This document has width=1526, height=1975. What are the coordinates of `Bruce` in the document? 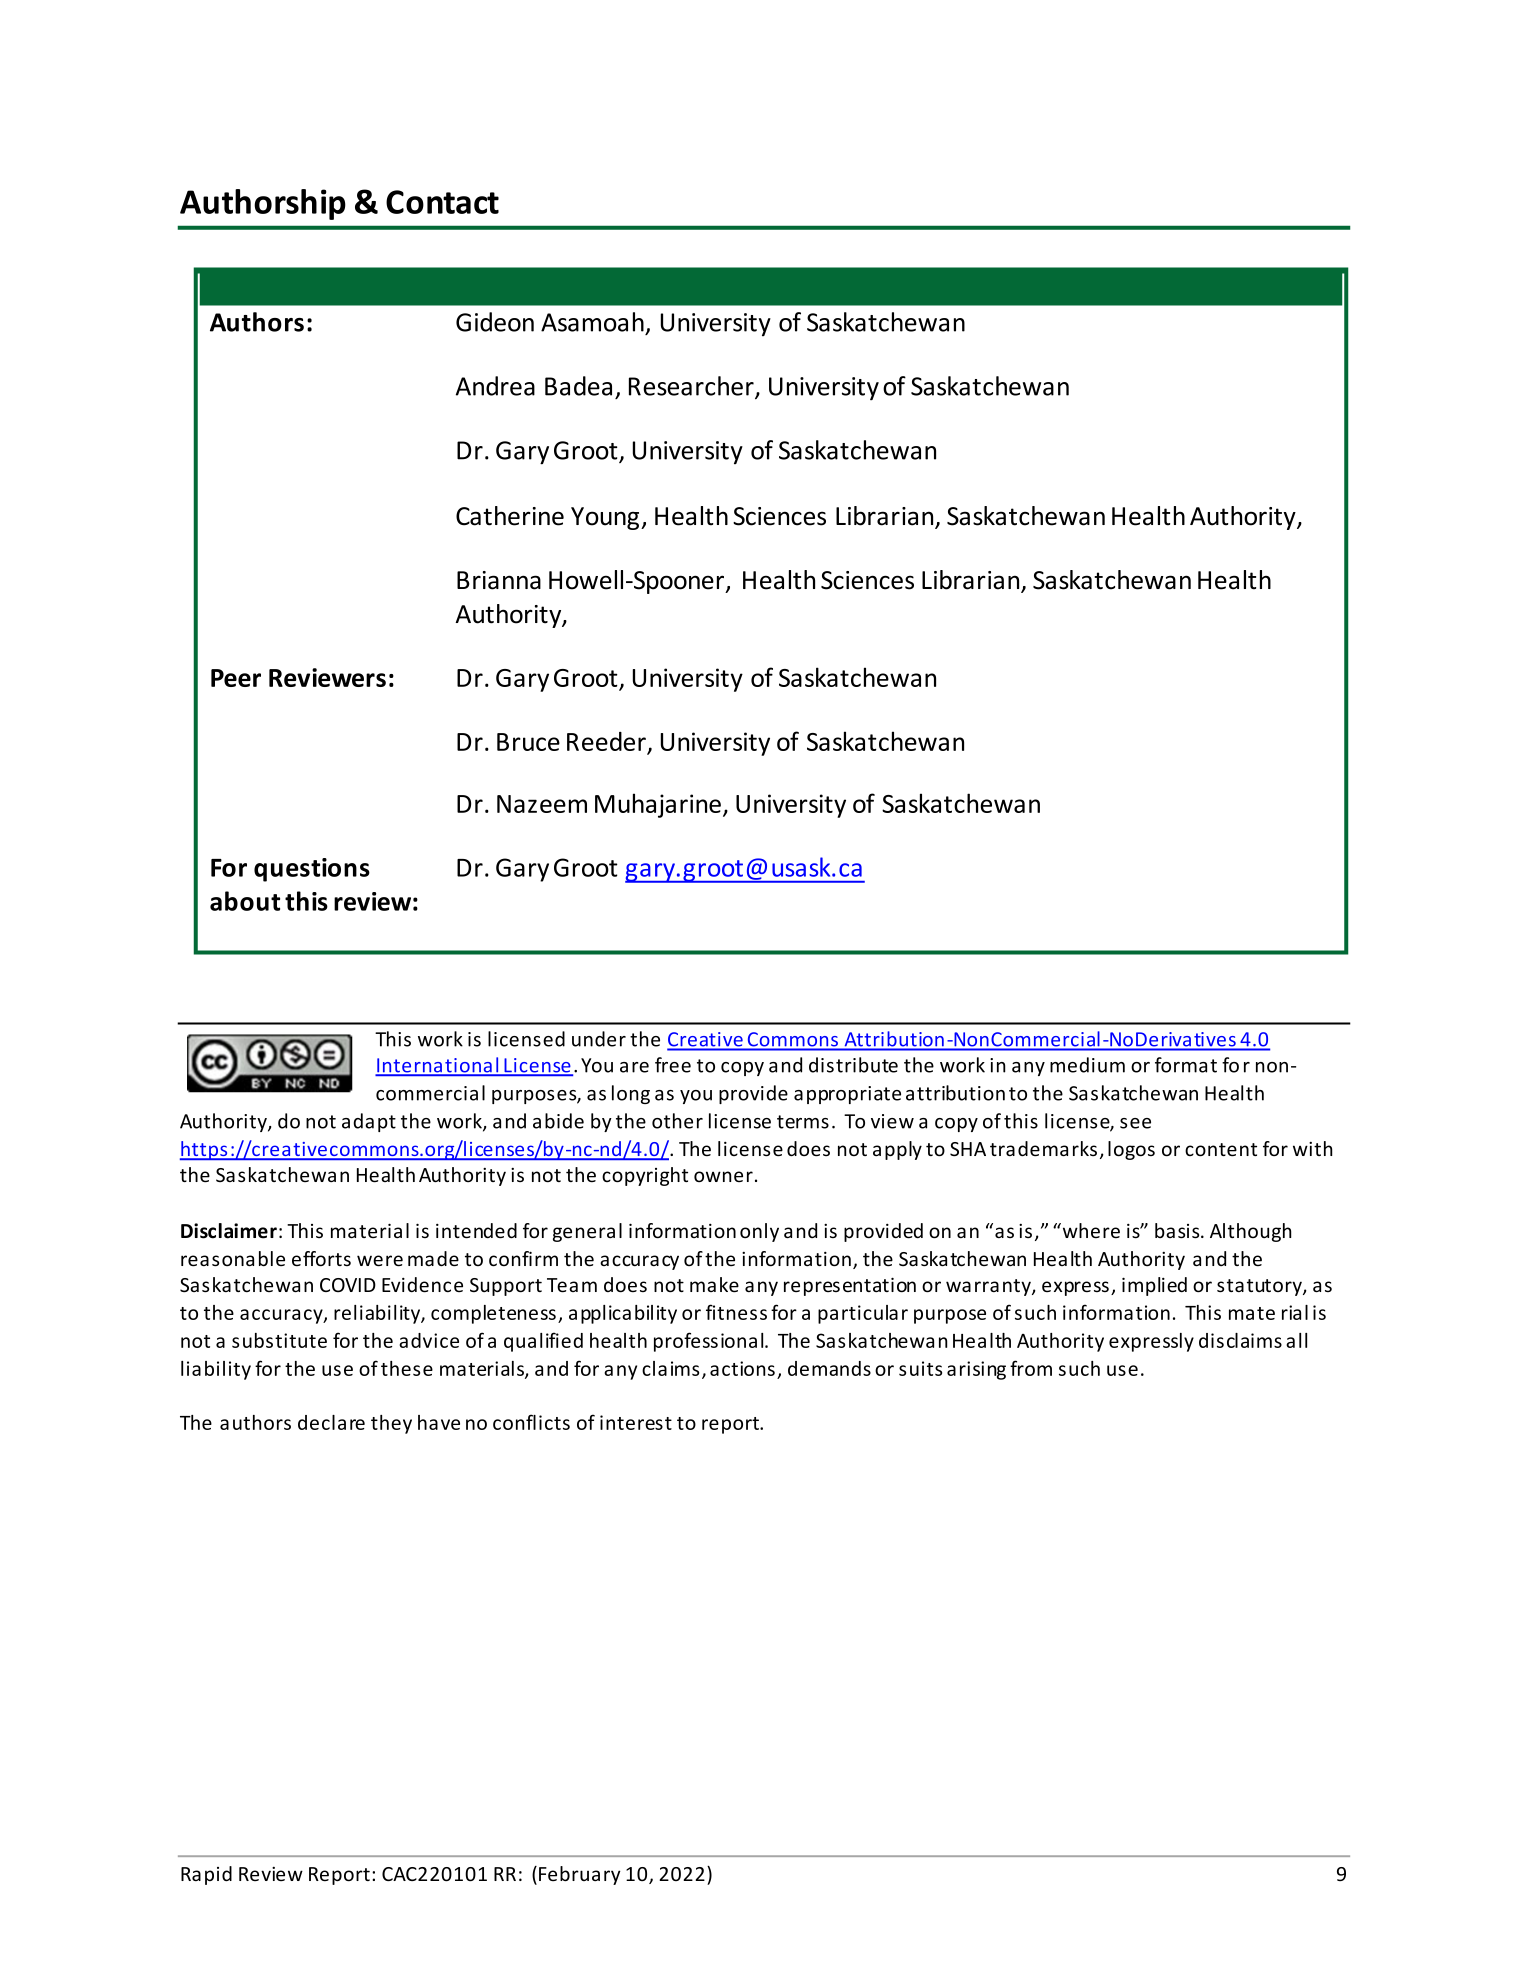 It's located at (528, 742).
